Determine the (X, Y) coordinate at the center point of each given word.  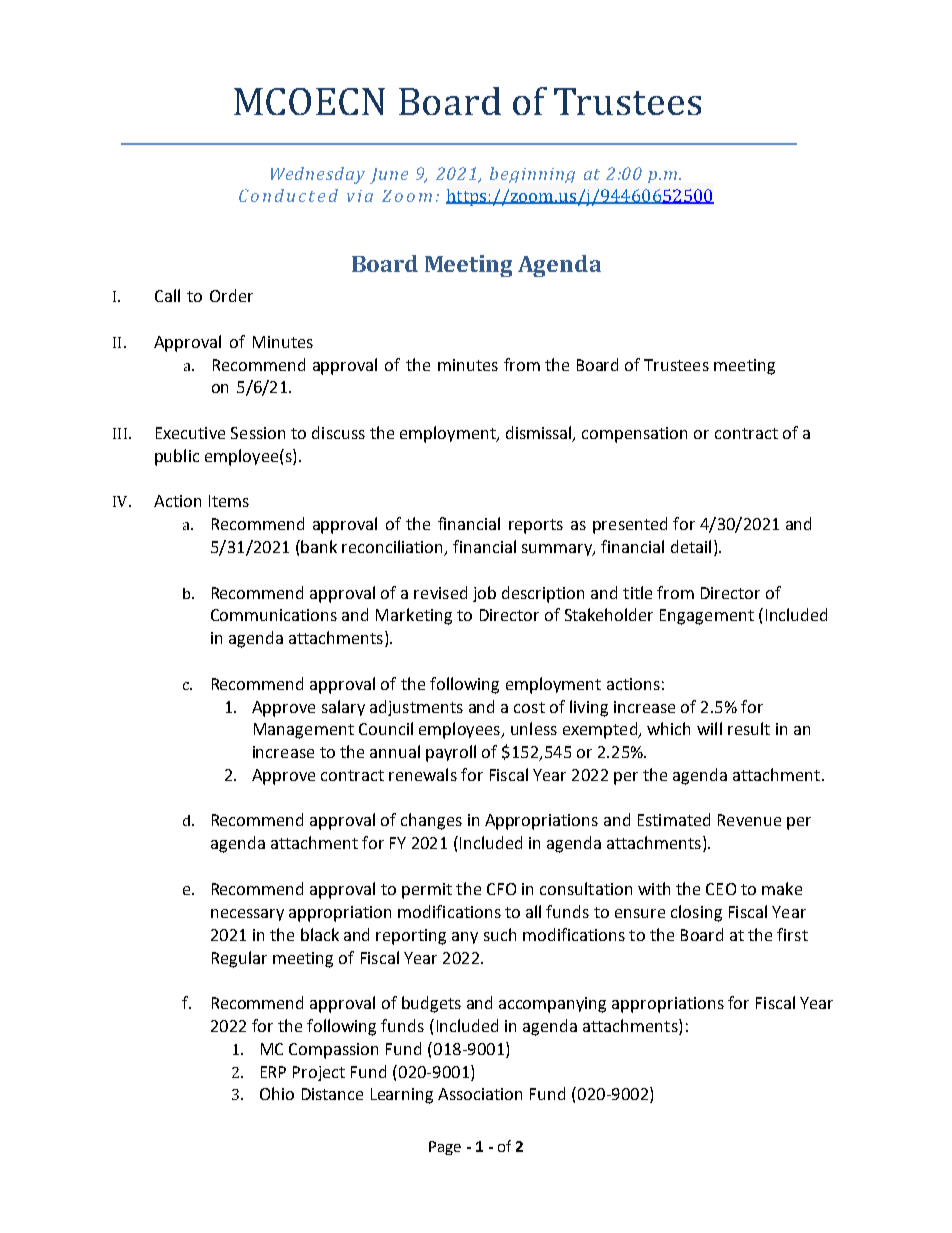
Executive (190, 433)
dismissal (540, 434)
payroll (451, 753)
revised (440, 592)
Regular (239, 959)
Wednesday (318, 175)
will (709, 728)
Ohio (277, 1093)
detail (691, 546)
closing (696, 913)
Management (304, 731)
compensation (634, 435)
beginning (532, 175)
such (500, 934)
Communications (274, 615)
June (389, 176)
